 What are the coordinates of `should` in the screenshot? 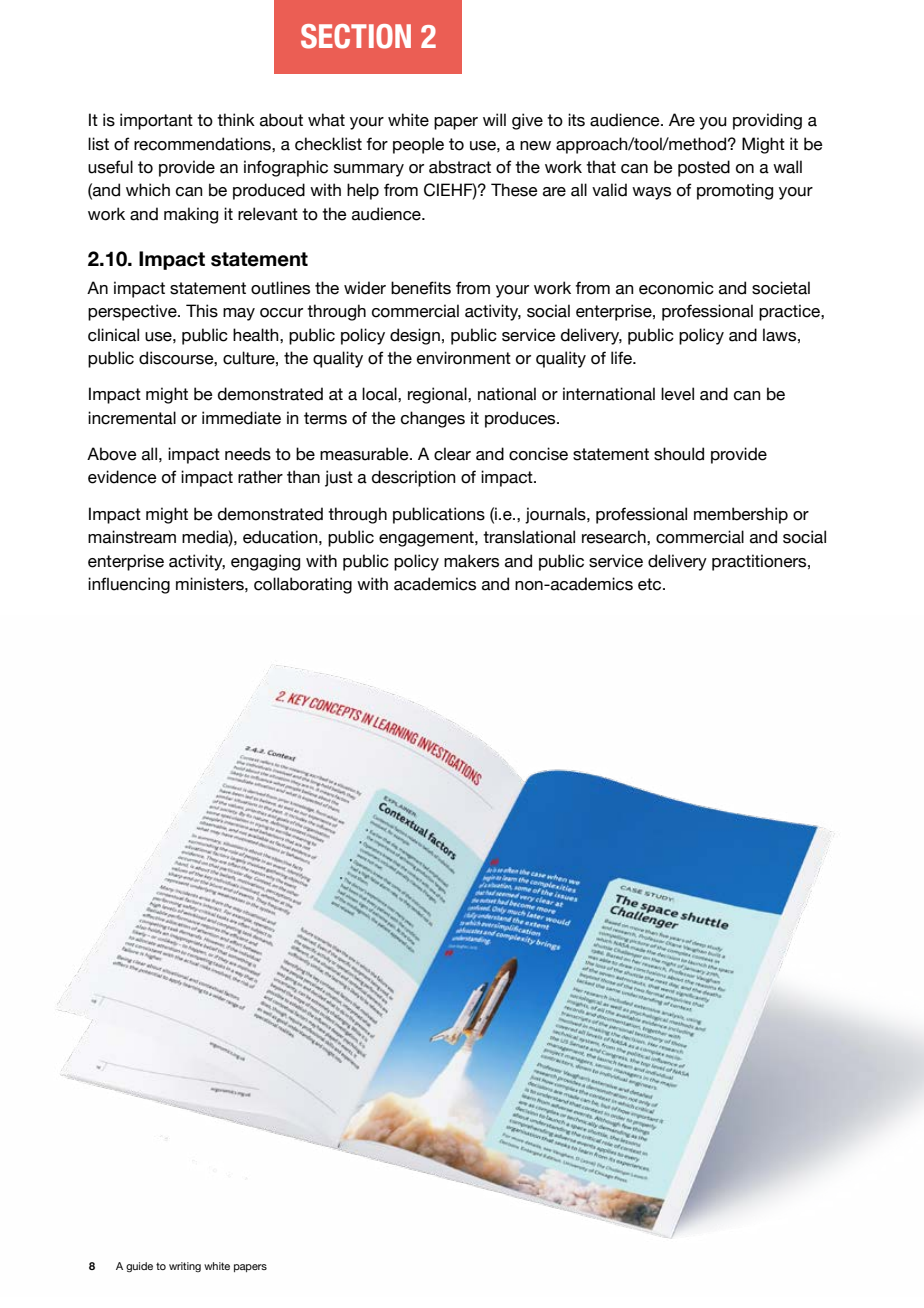 It's located at (679, 454).
